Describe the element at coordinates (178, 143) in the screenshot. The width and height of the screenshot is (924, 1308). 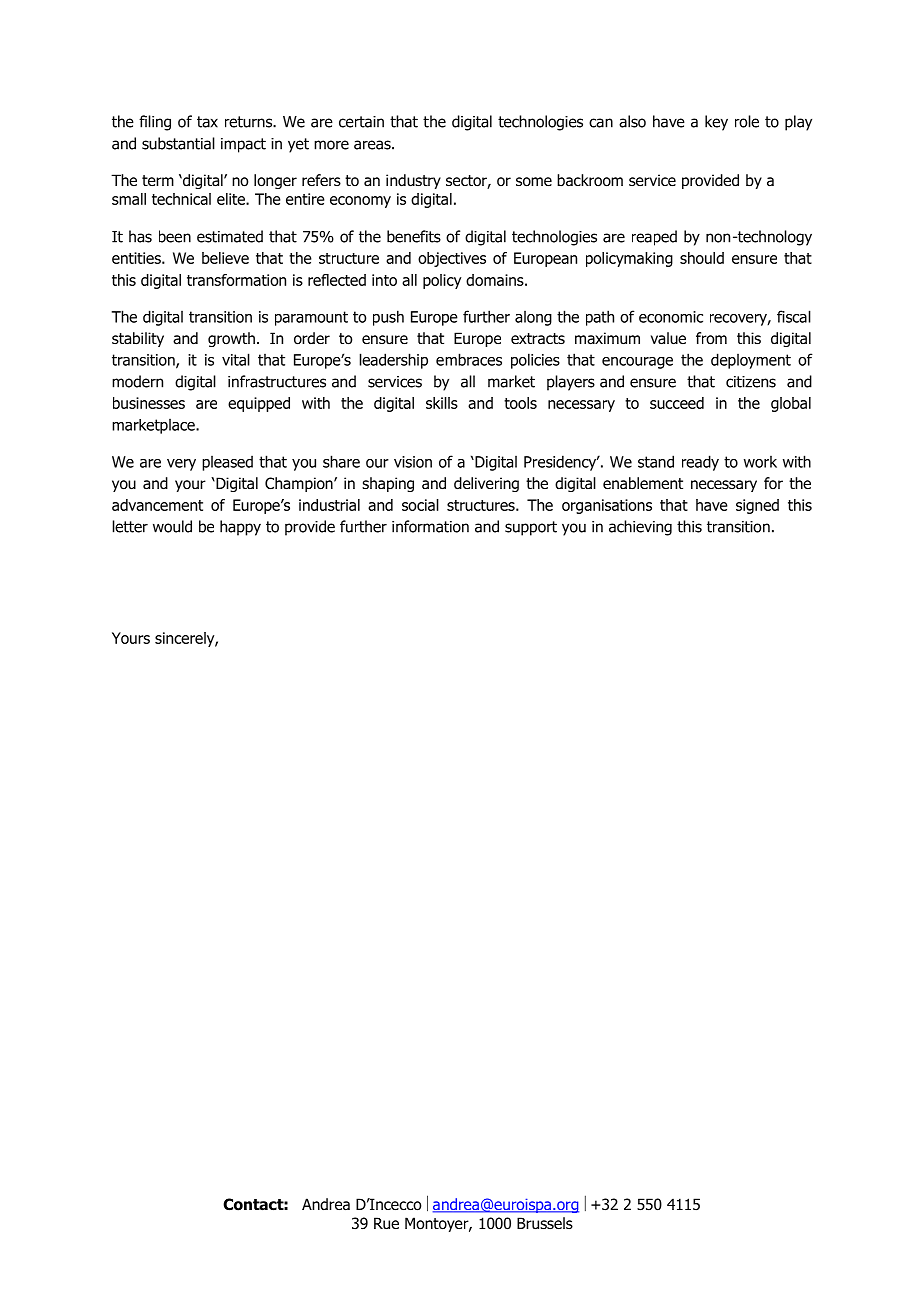
I see `substantial` at that location.
